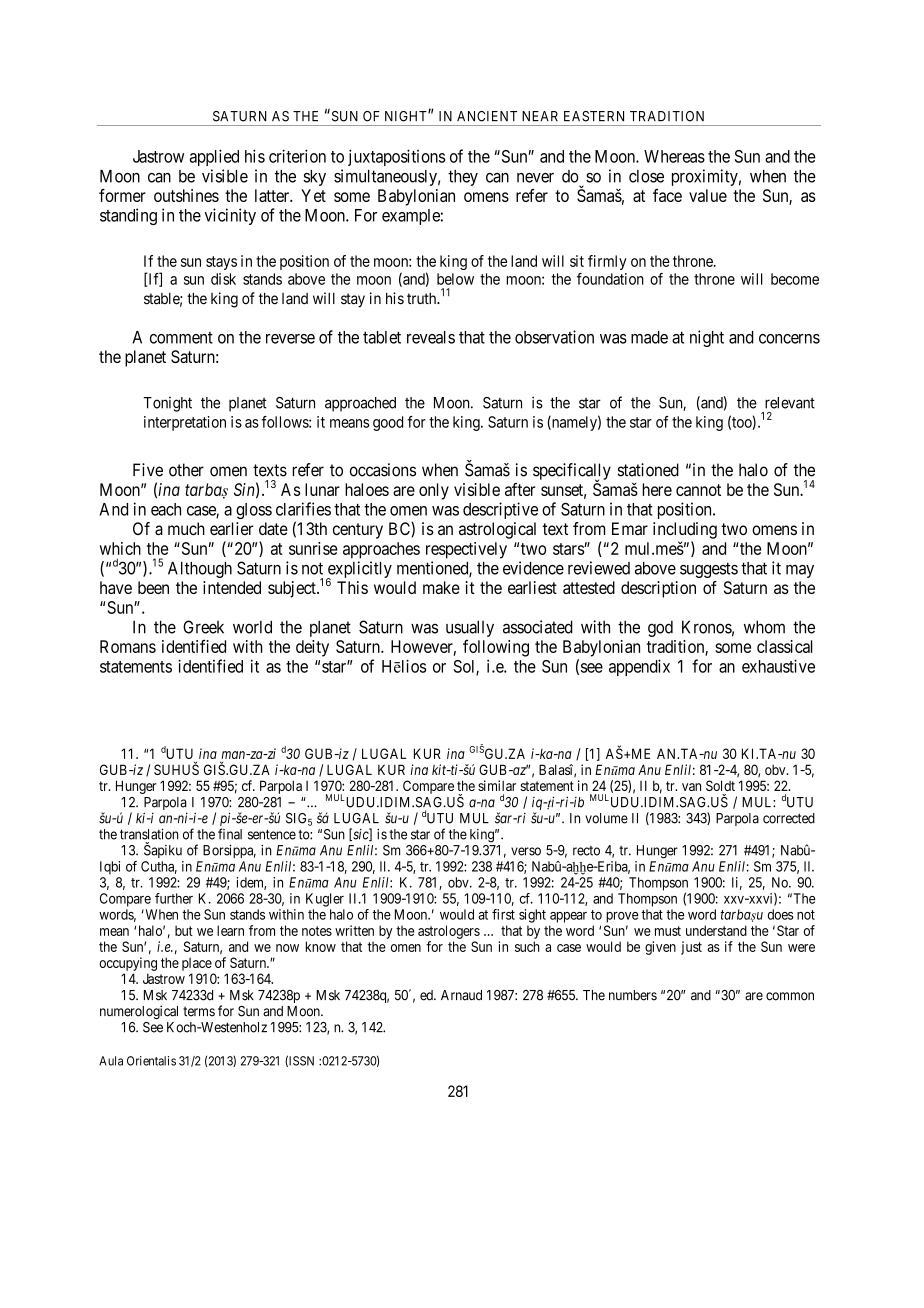 This page has width=924, height=1308. I want to click on good, so click(388, 423).
